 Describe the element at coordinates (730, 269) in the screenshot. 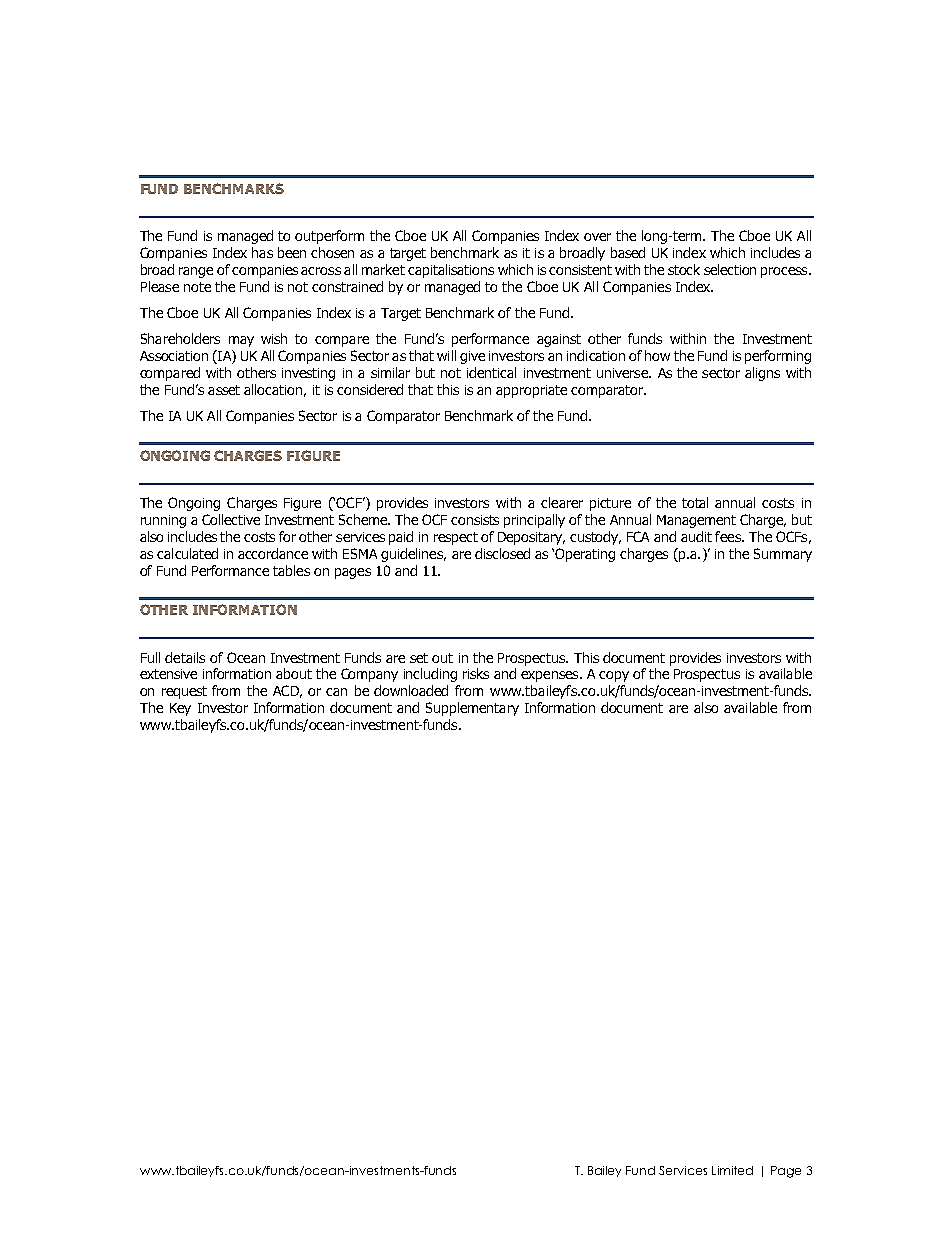

I see `selection` at that location.
